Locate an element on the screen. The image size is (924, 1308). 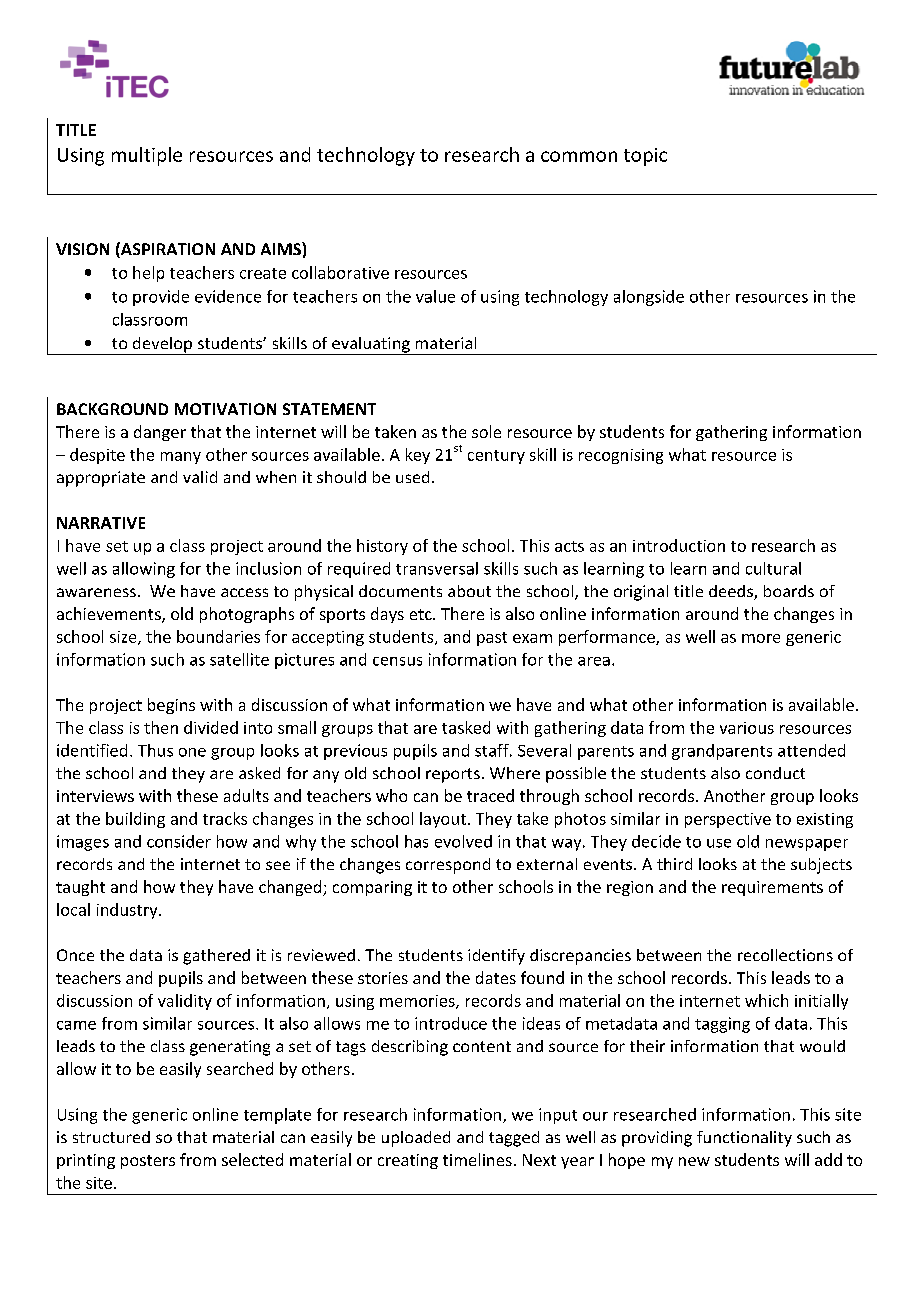
value is located at coordinates (435, 296).
